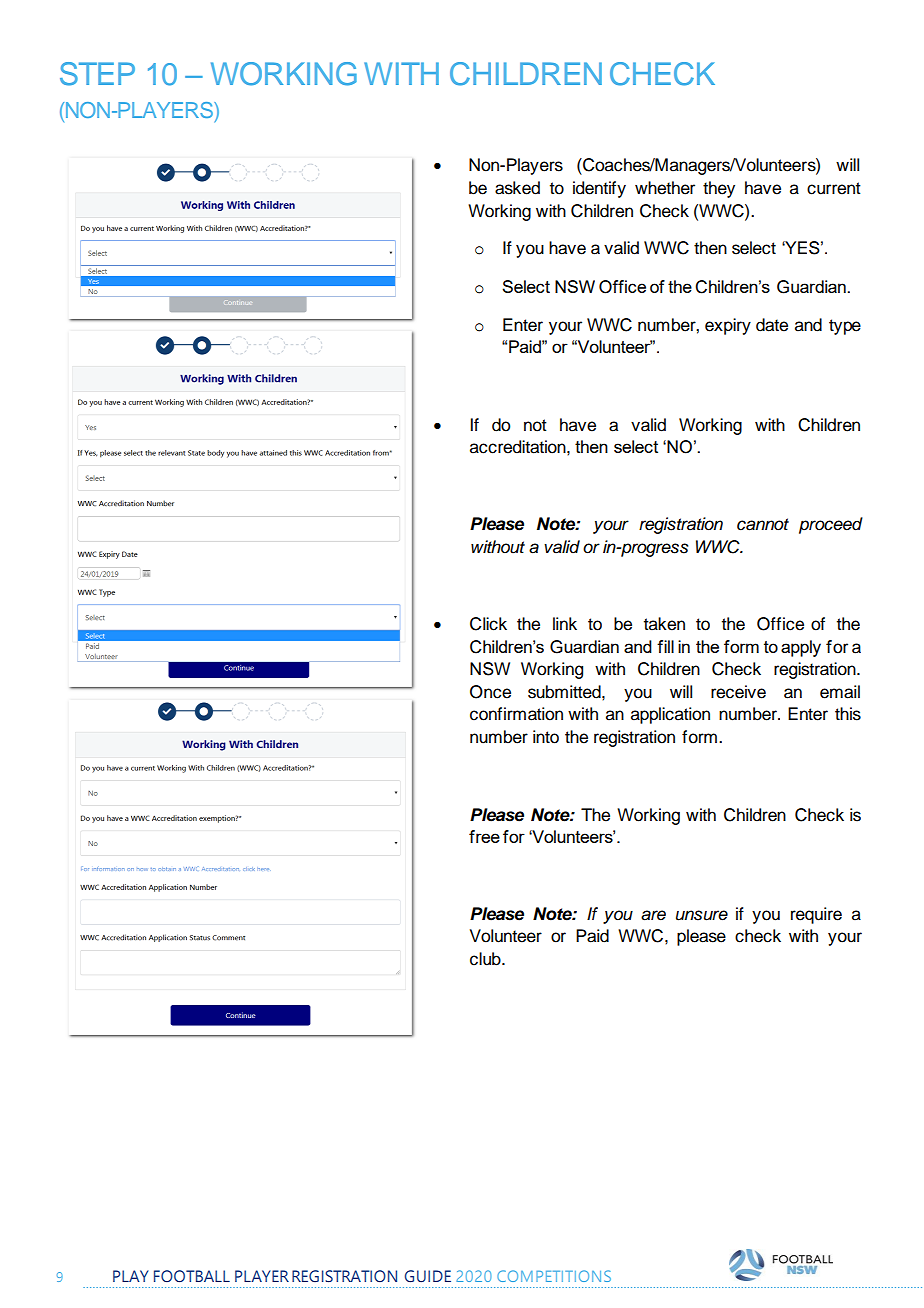 This screenshot has height=1308, width=924. What do you see at coordinates (488, 624) in the screenshot?
I see `Click` at bounding box center [488, 624].
